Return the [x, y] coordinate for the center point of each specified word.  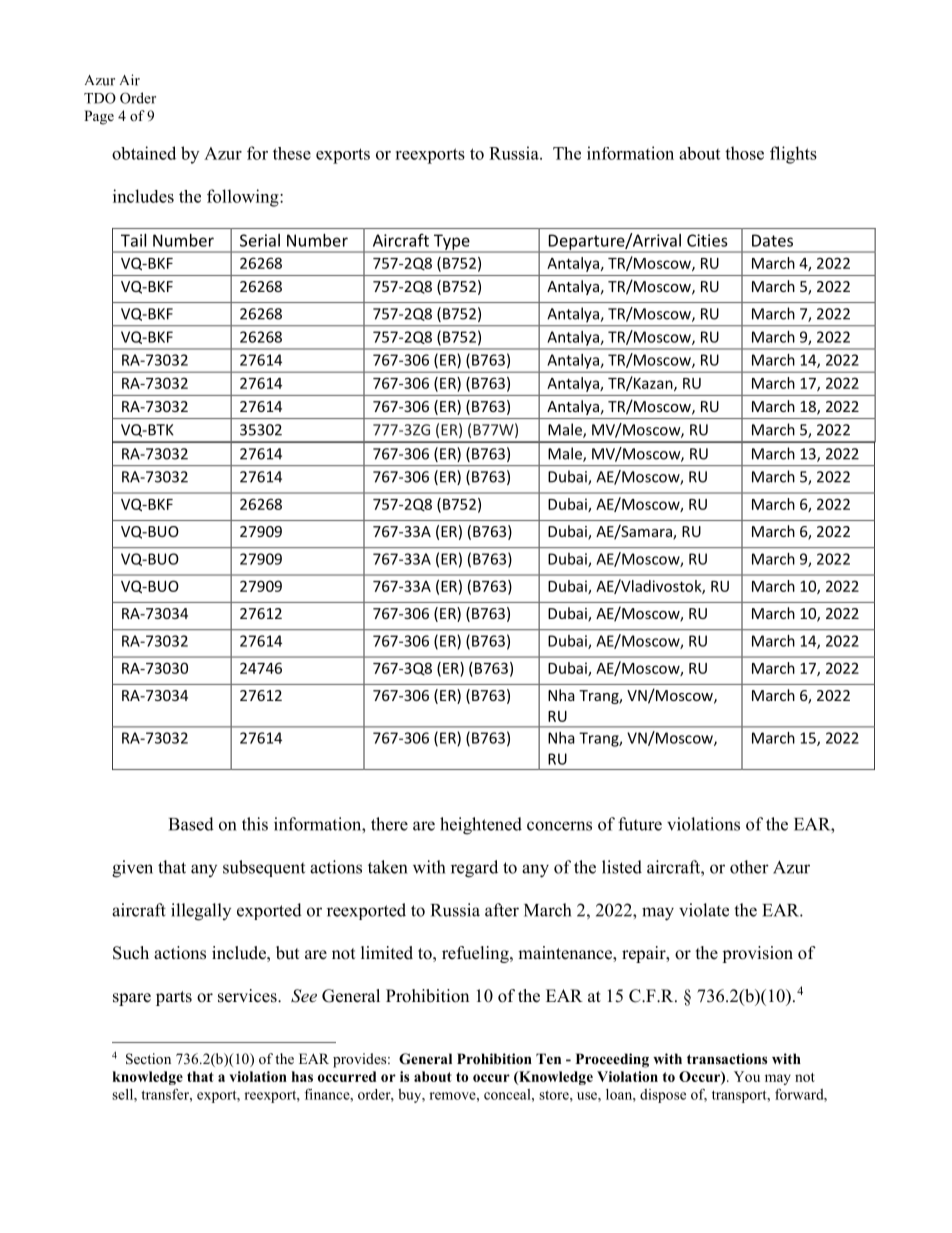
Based [191, 824]
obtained [144, 153]
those [744, 153]
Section [148, 1059]
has [302, 1076]
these [292, 153]
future [640, 824]
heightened [481, 826]
